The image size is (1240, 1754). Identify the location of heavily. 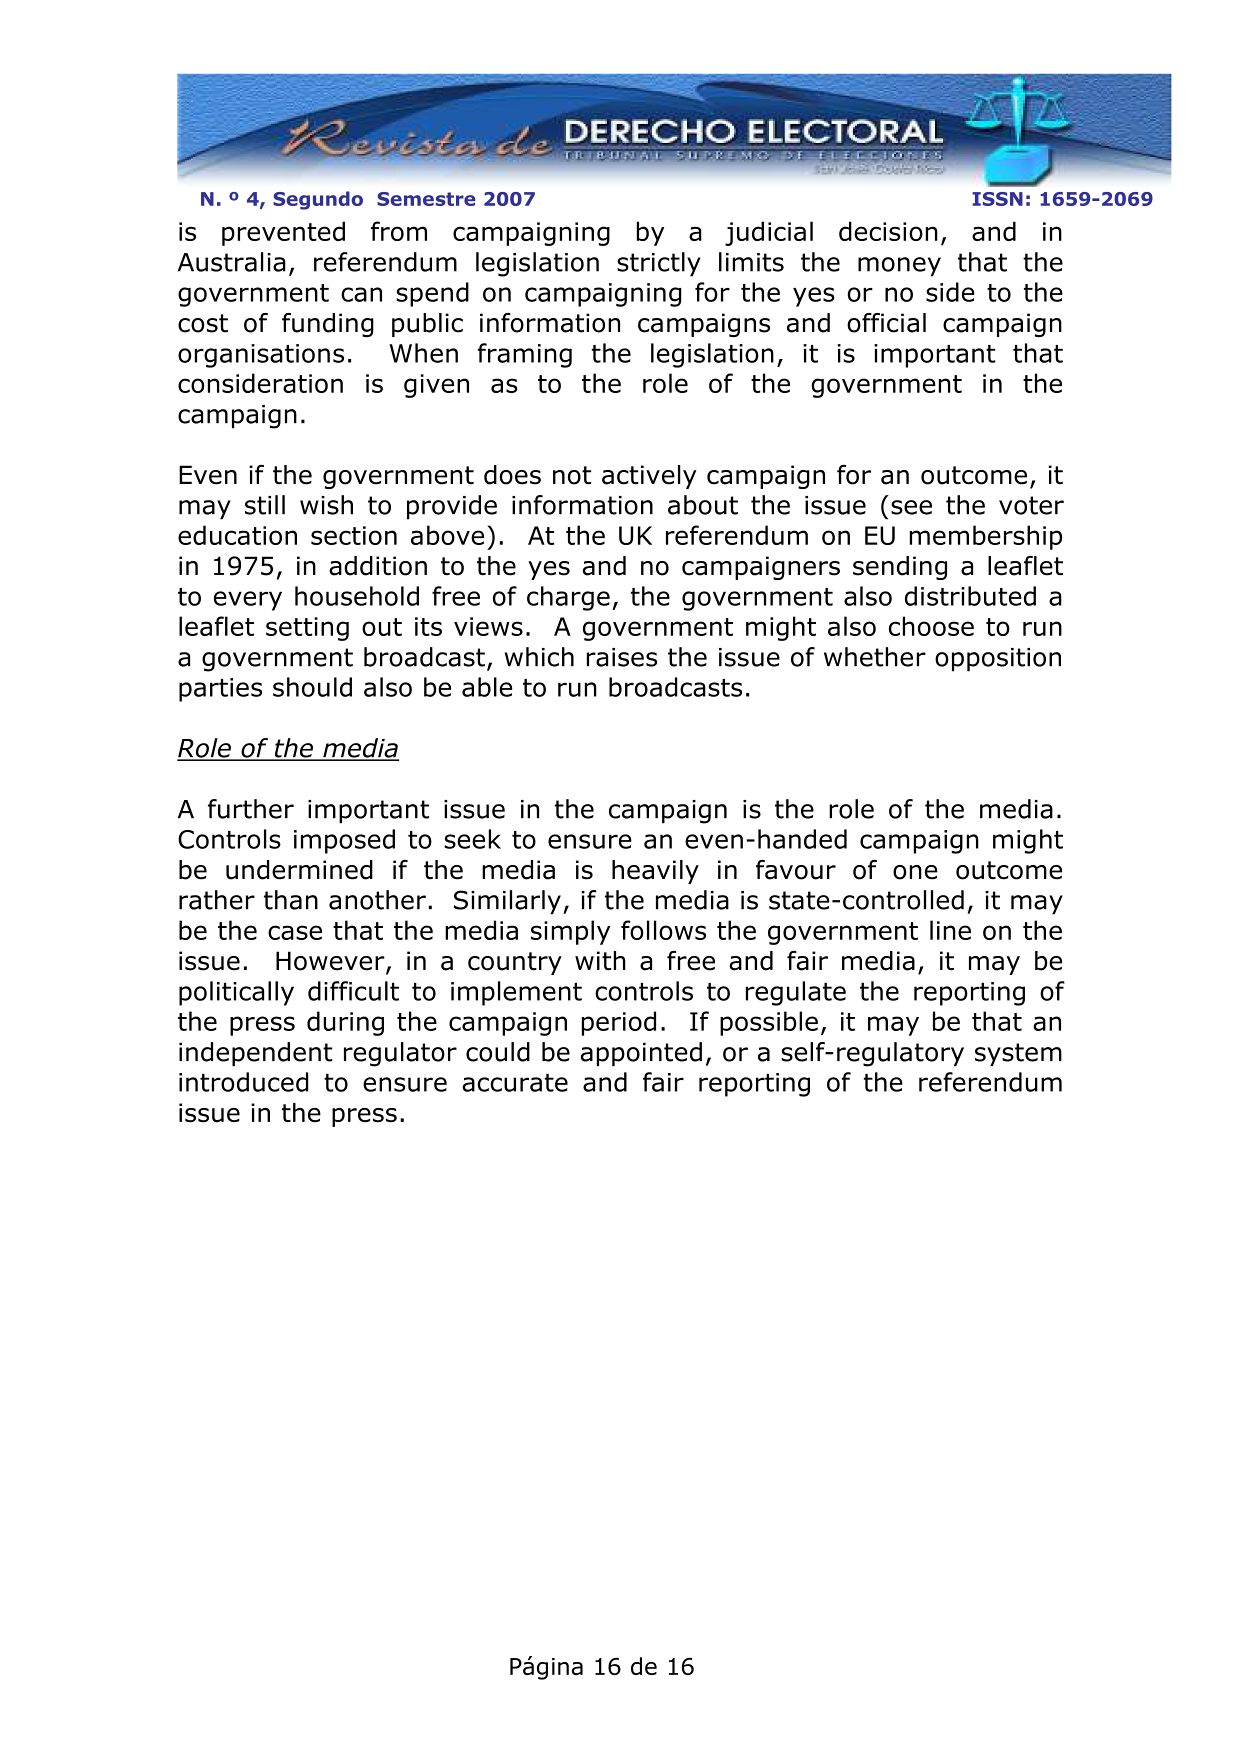
(655, 872).
